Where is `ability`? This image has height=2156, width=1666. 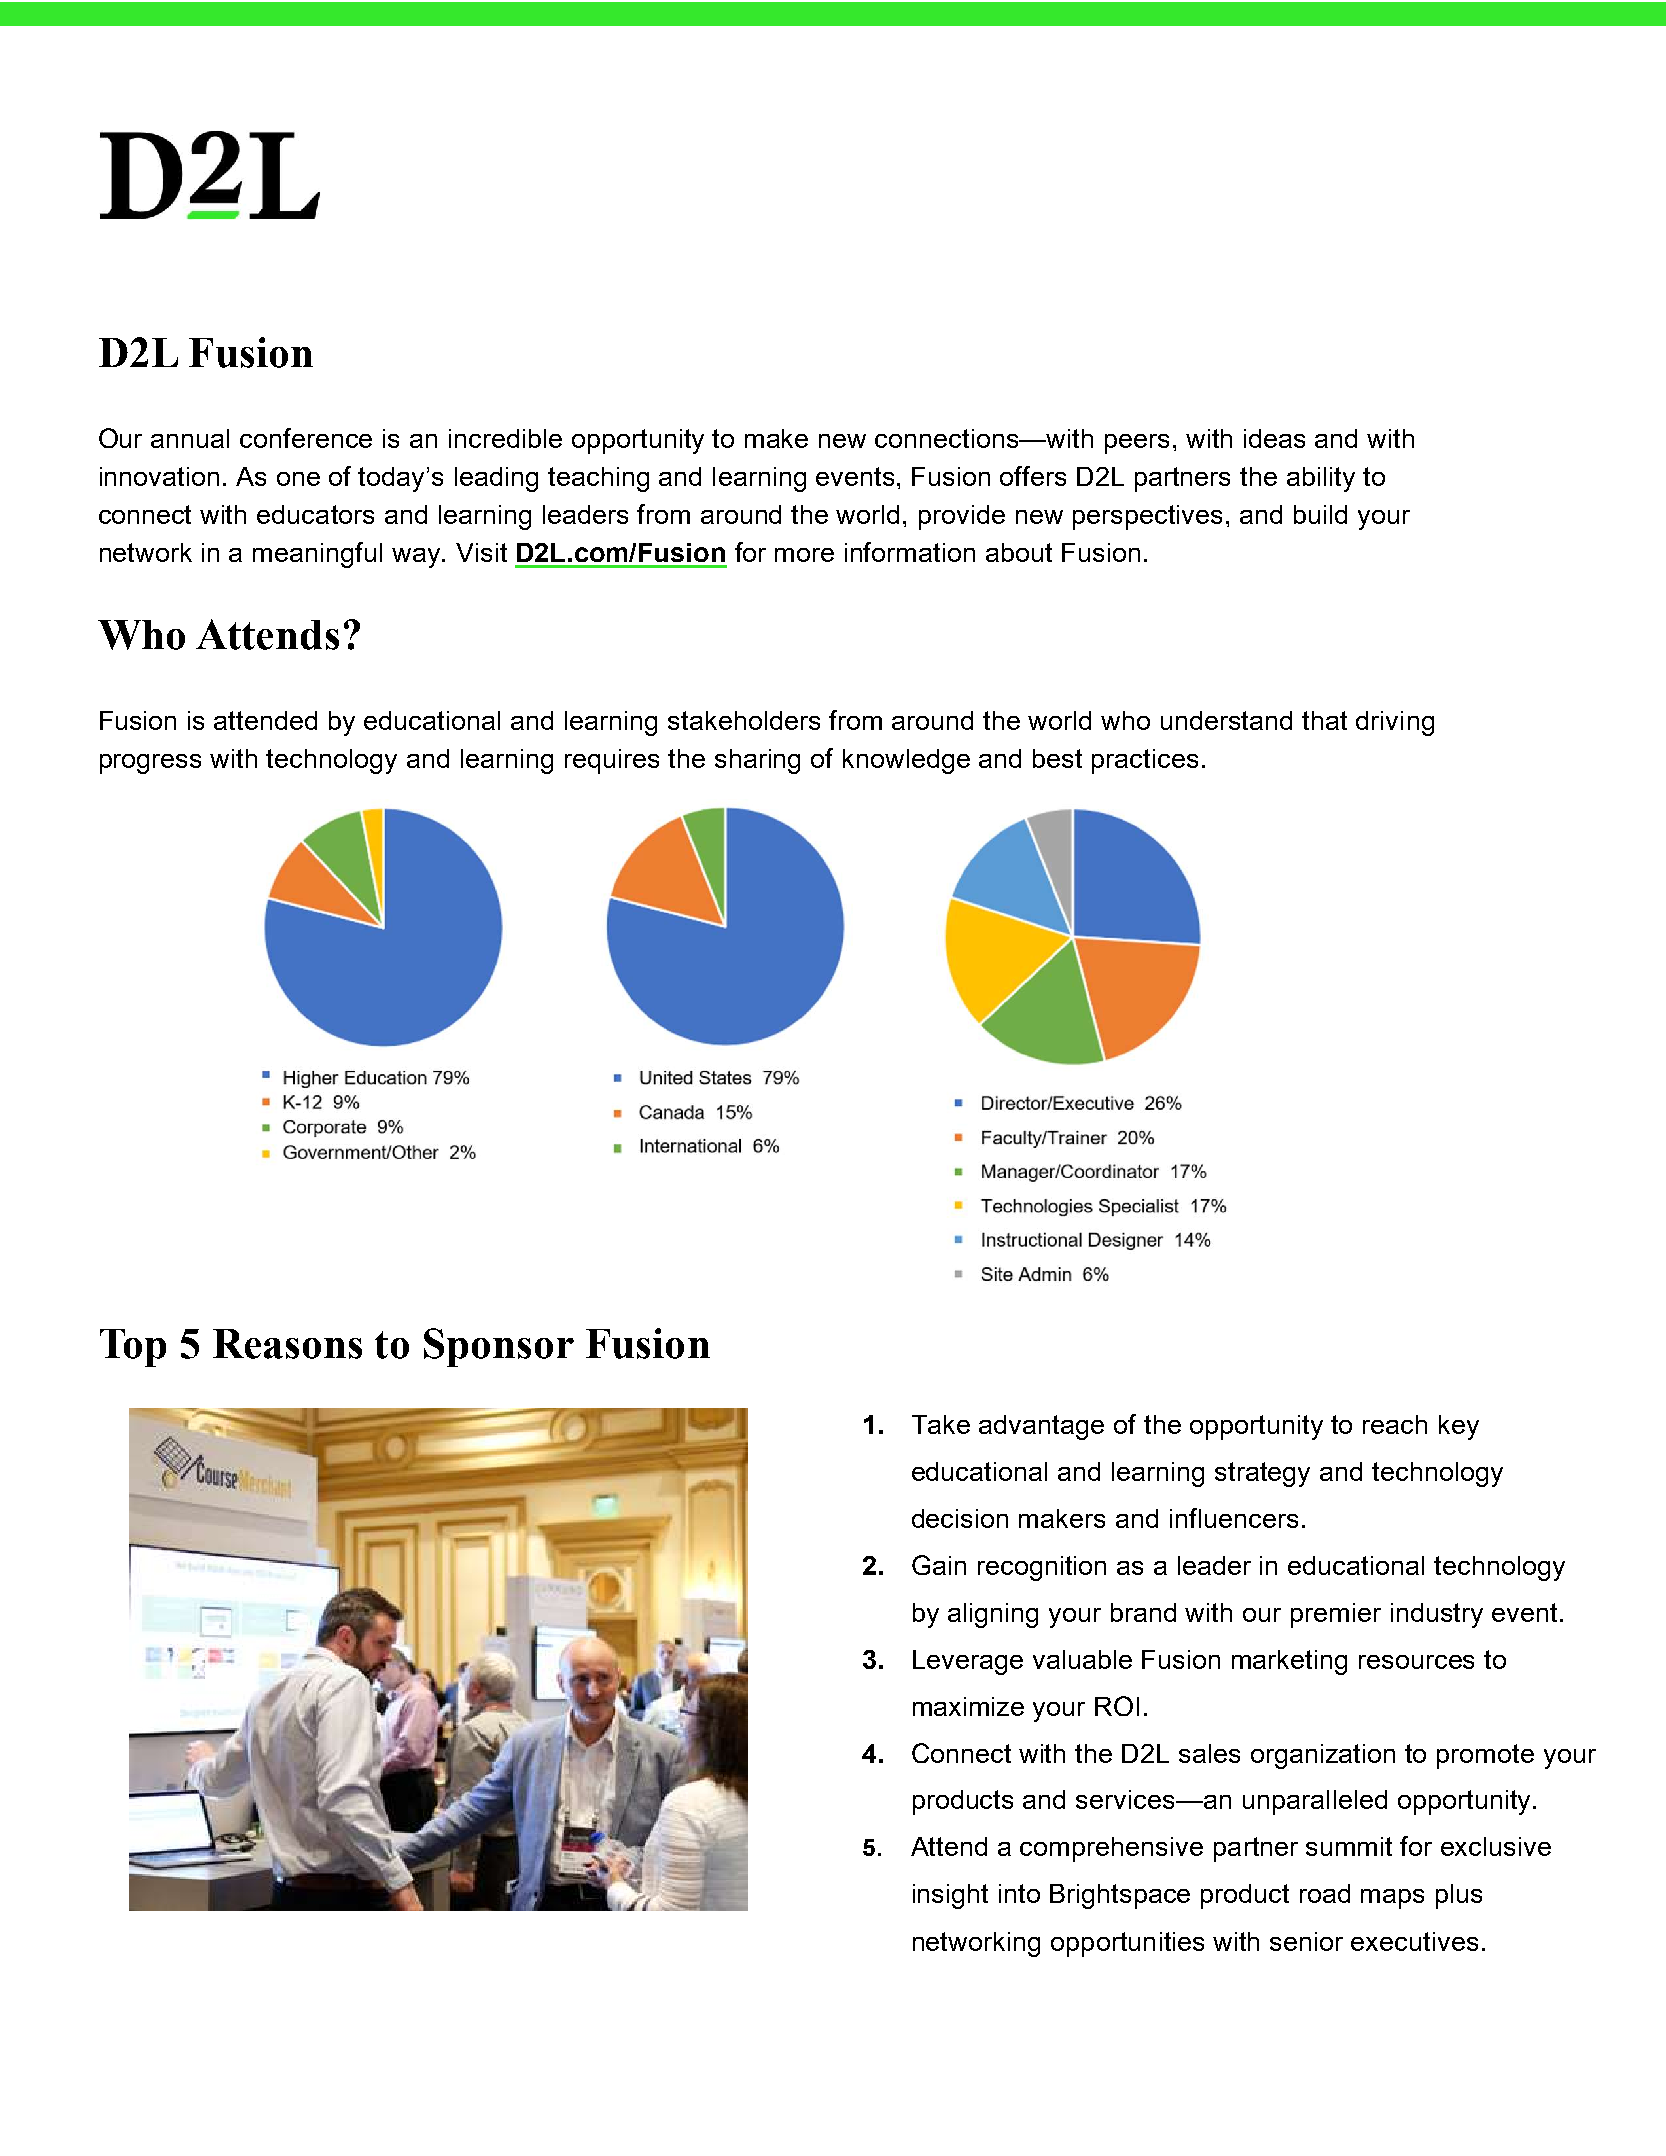 ability is located at coordinates (1321, 479).
